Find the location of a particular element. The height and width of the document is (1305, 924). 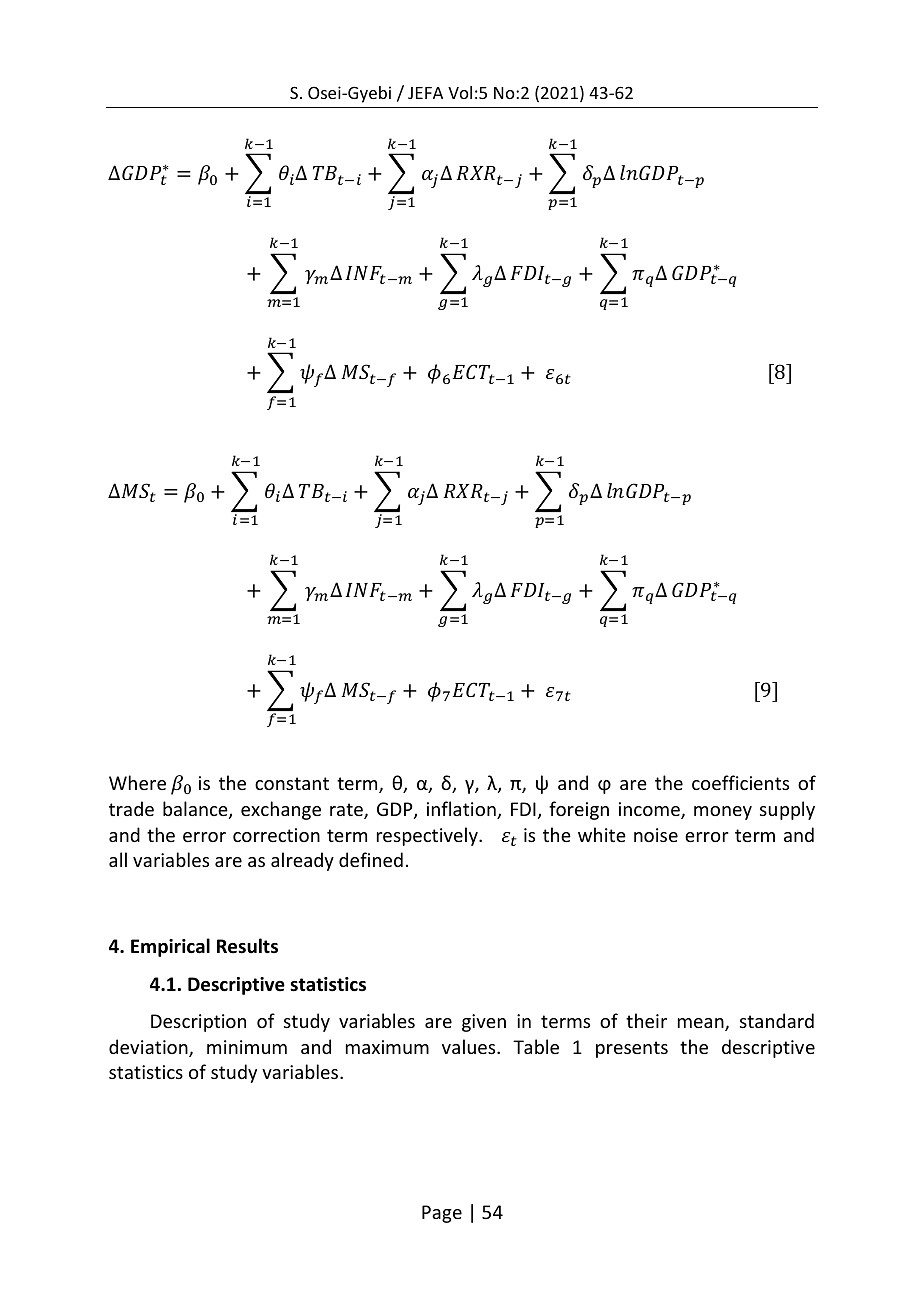

maximum is located at coordinates (387, 1047).
